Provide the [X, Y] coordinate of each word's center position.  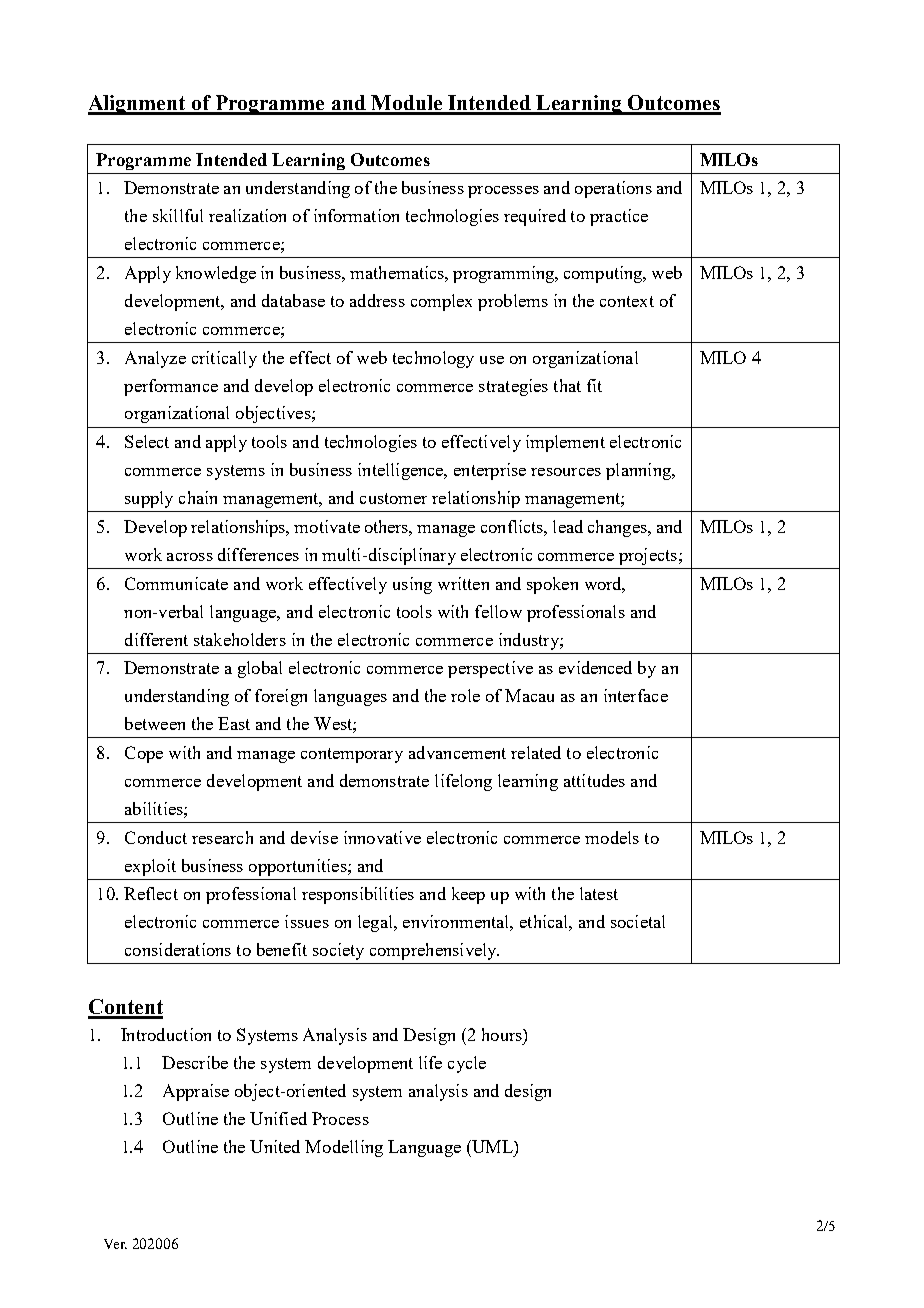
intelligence [402, 471]
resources [566, 472]
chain [198, 497]
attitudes [594, 780]
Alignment [138, 105]
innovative [382, 837]
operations [613, 189]
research [222, 837]
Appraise [196, 1092]
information [356, 215]
